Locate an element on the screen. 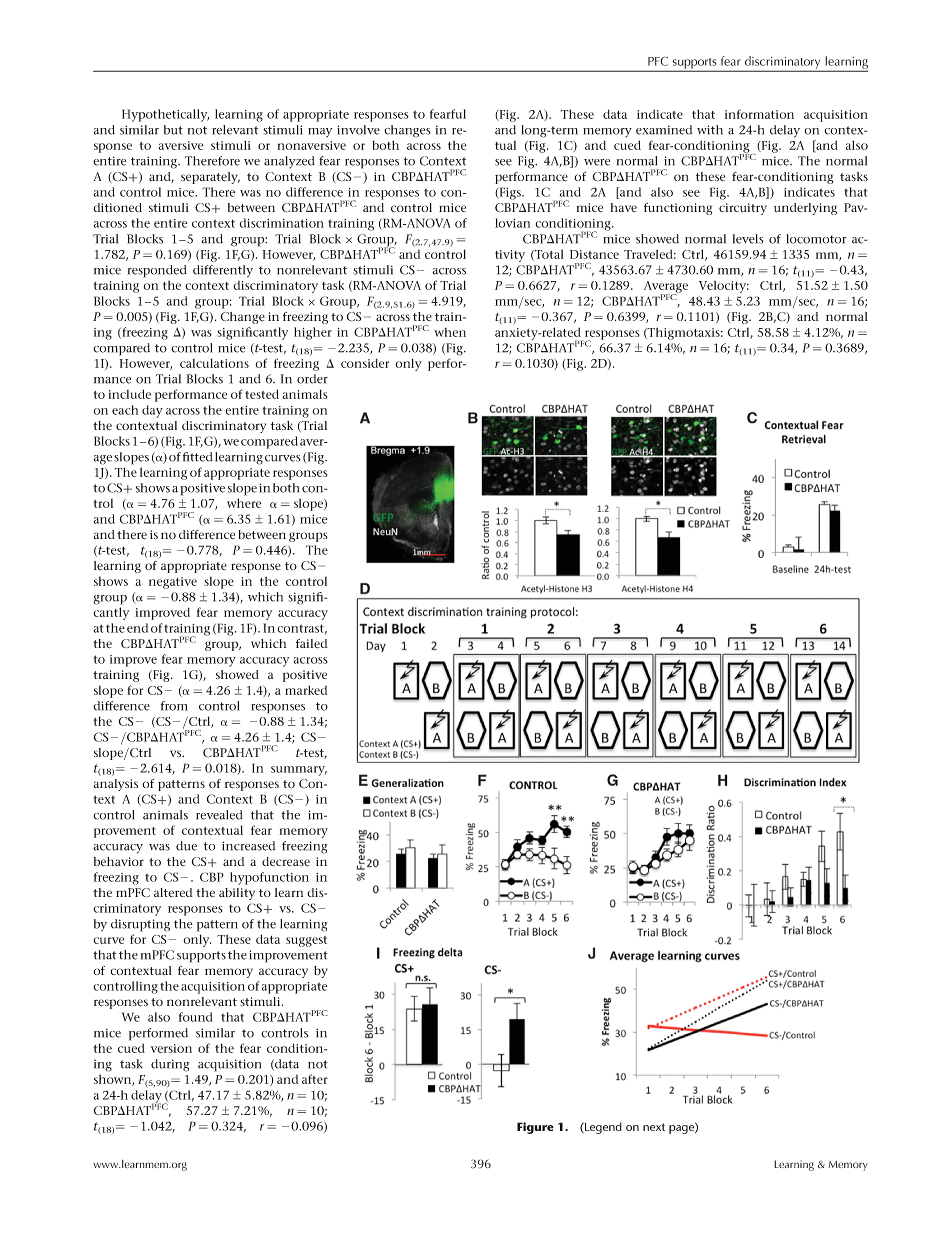  involve is located at coordinates (358, 130).
